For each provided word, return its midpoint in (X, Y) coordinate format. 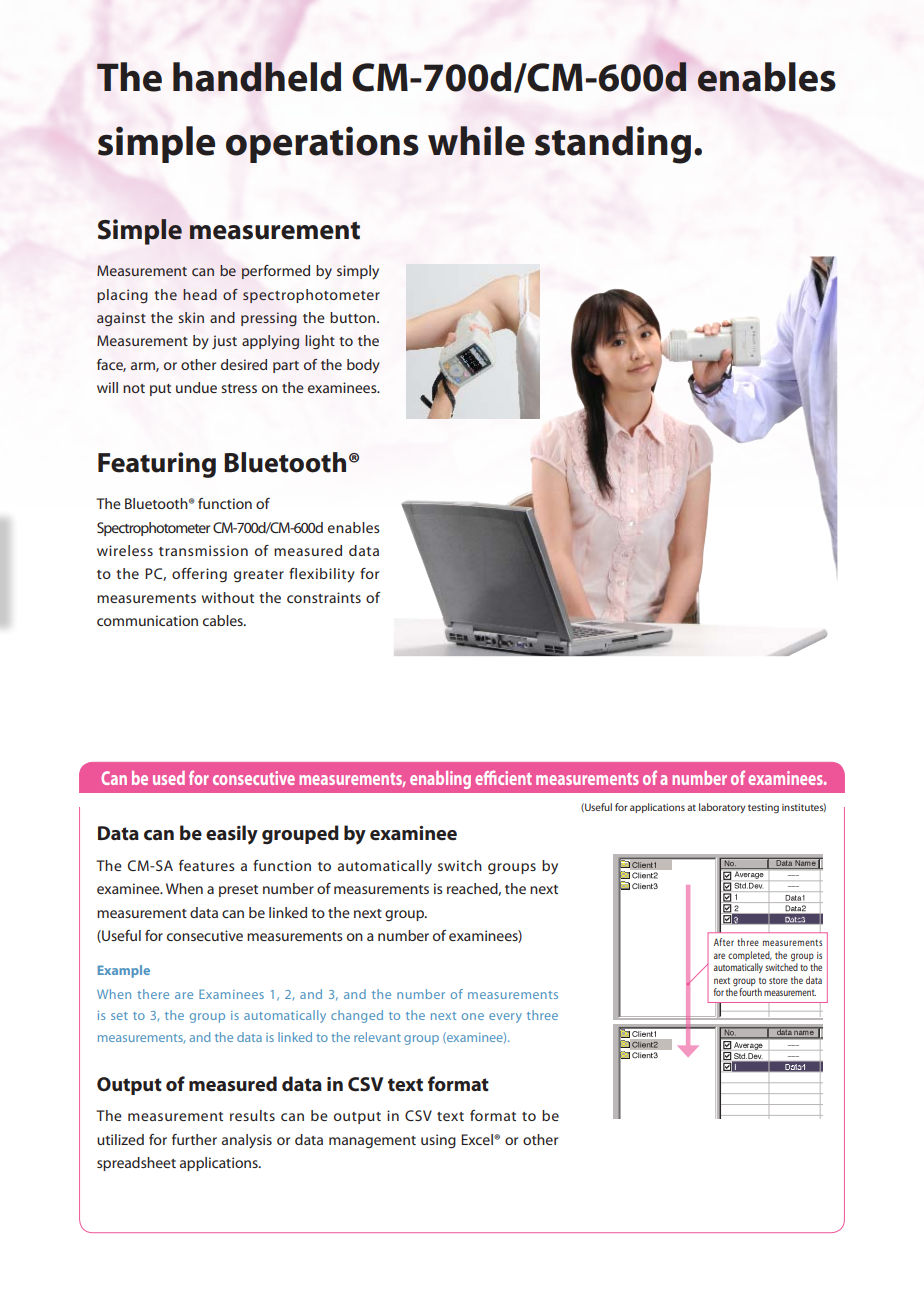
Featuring (157, 465)
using (438, 1141)
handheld (257, 77)
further (194, 1139)
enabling (440, 780)
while (476, 141)
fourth (750, 992)
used (169, 778)
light (320, 342)
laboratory (722, 808)
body (363, 366)
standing (613, 145)
